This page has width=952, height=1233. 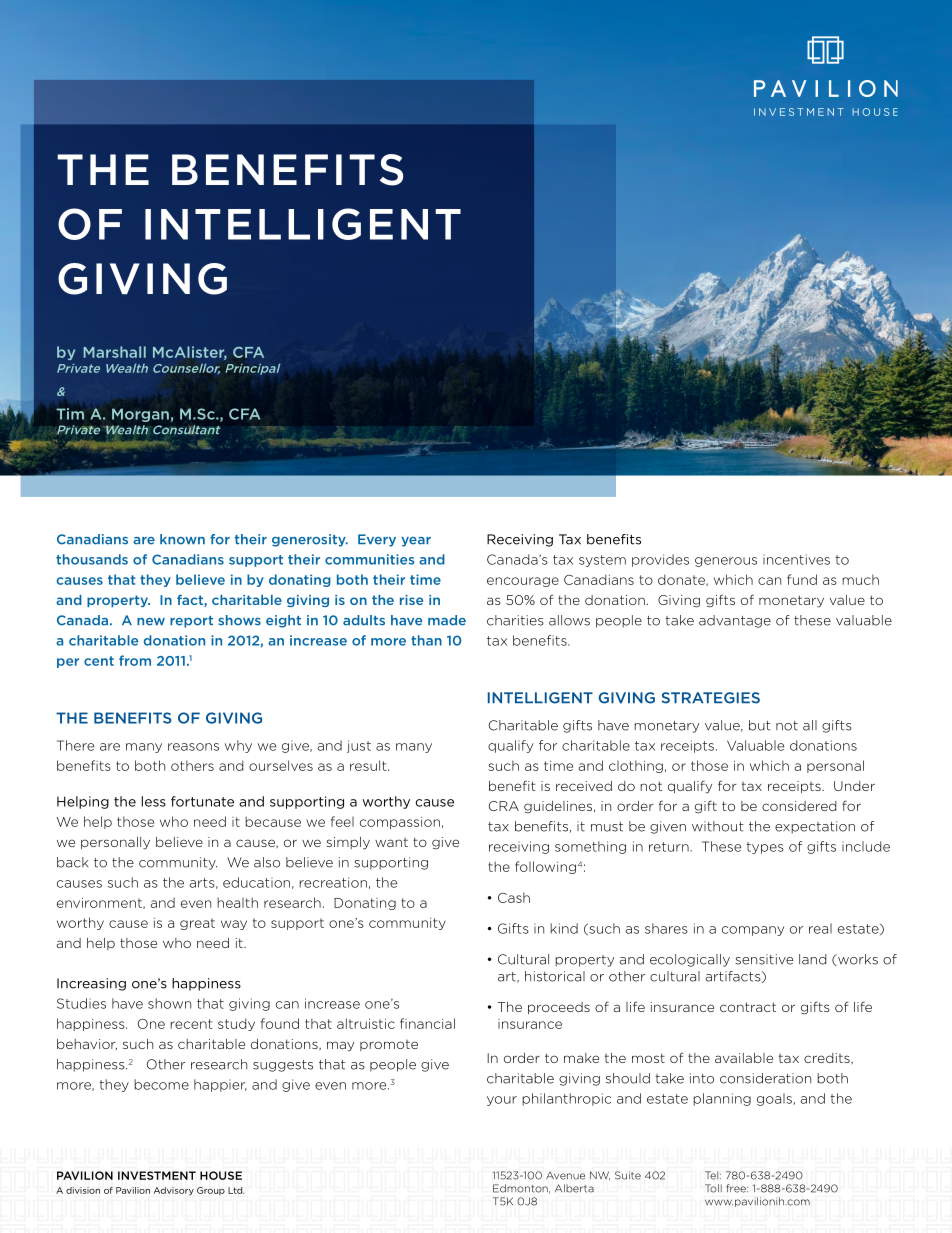 I want to click on CRA, so click(x=504, y=806).
